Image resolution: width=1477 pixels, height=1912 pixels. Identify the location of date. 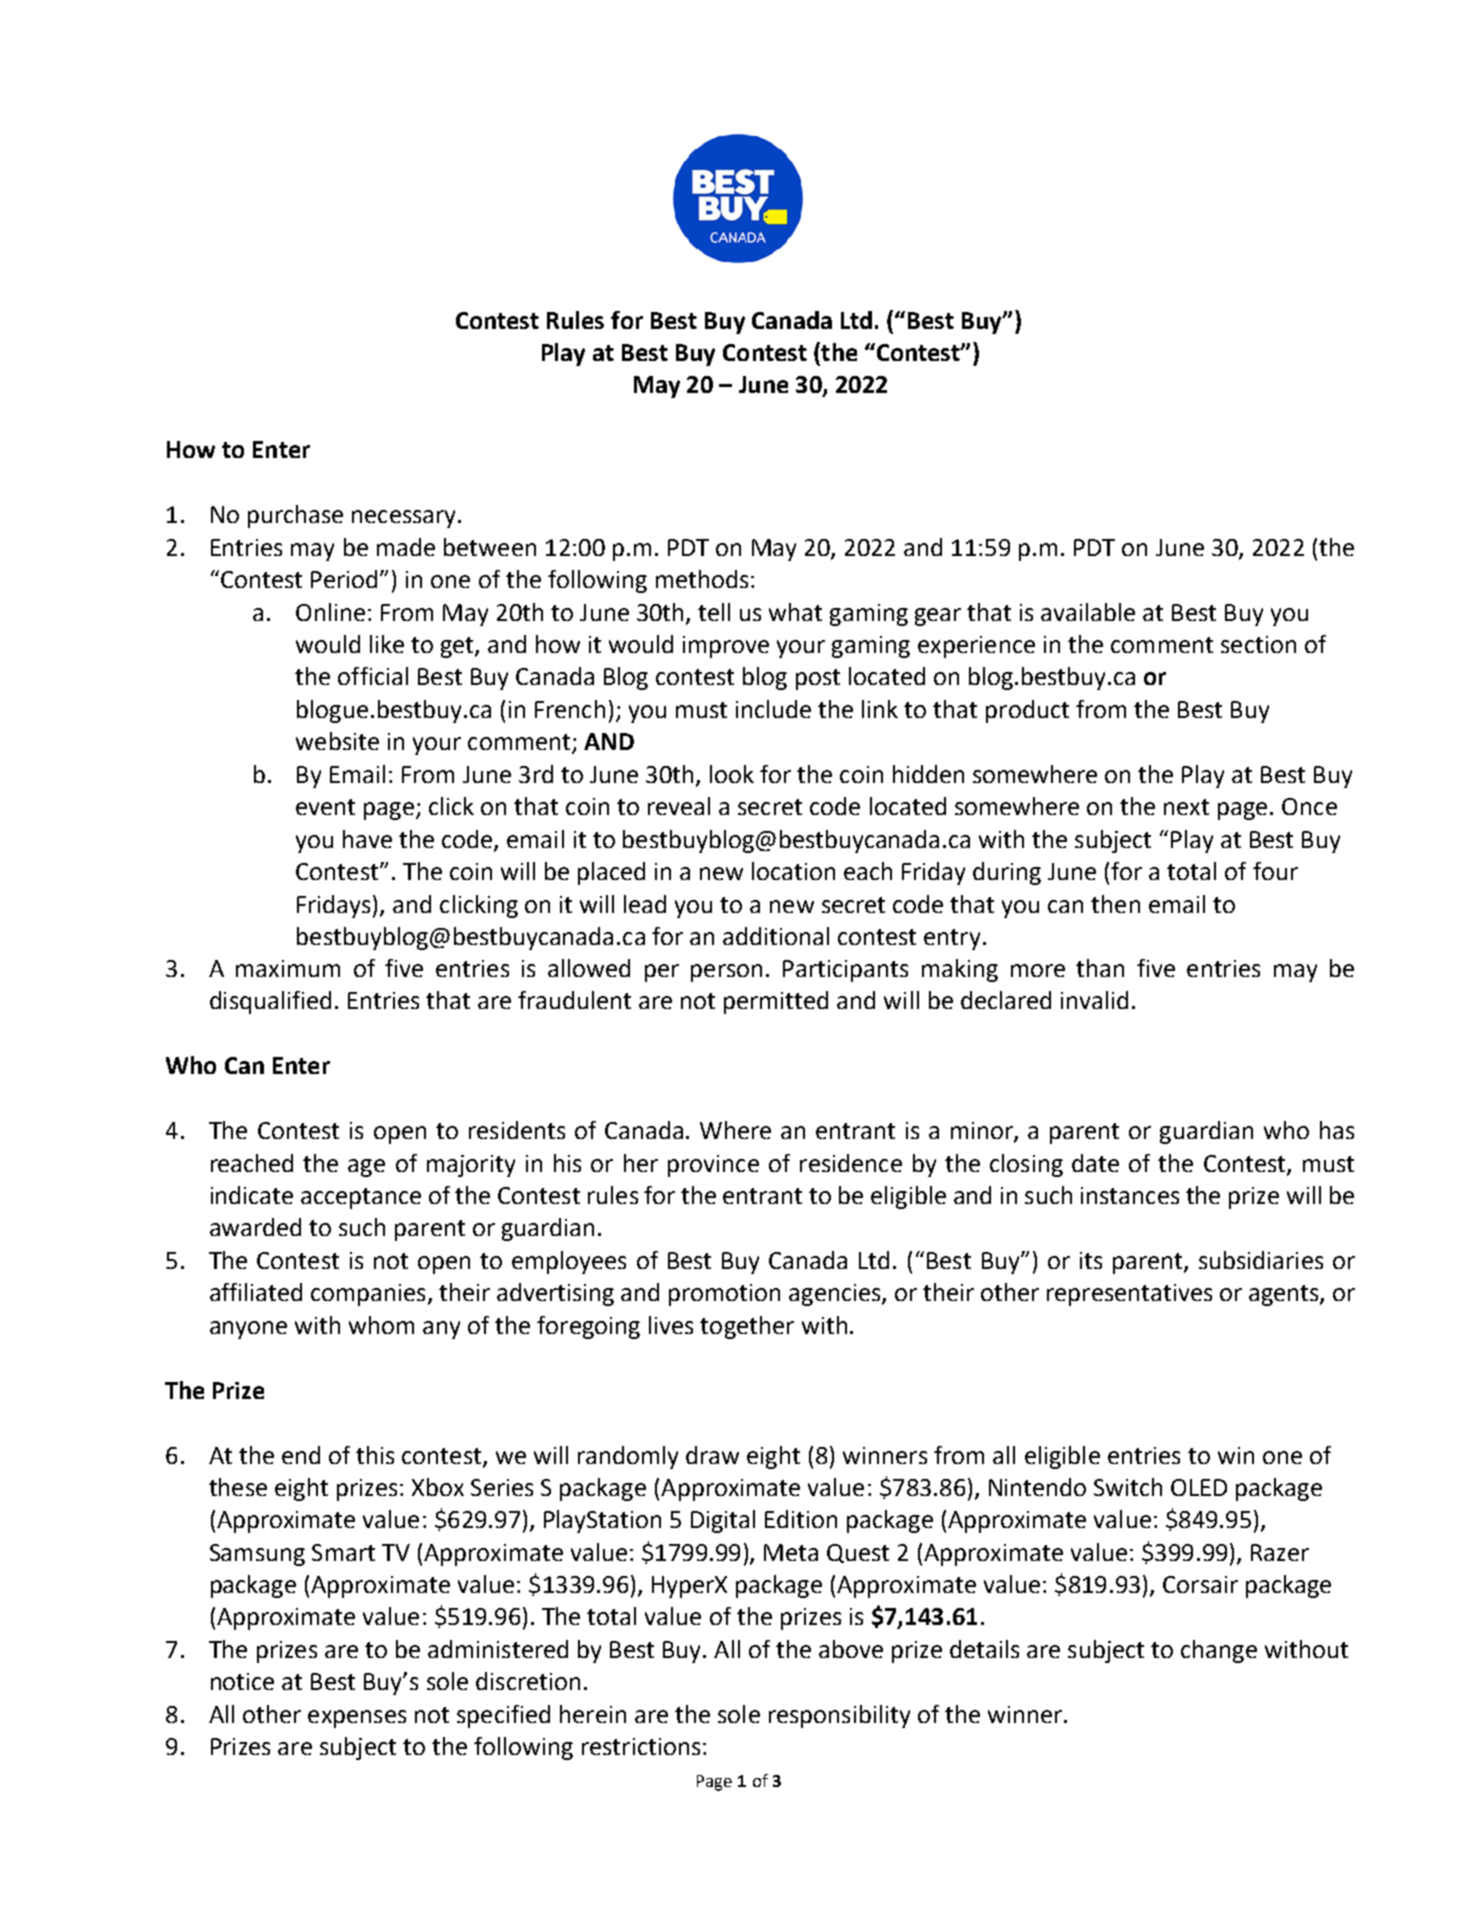
(1095, 1163).
